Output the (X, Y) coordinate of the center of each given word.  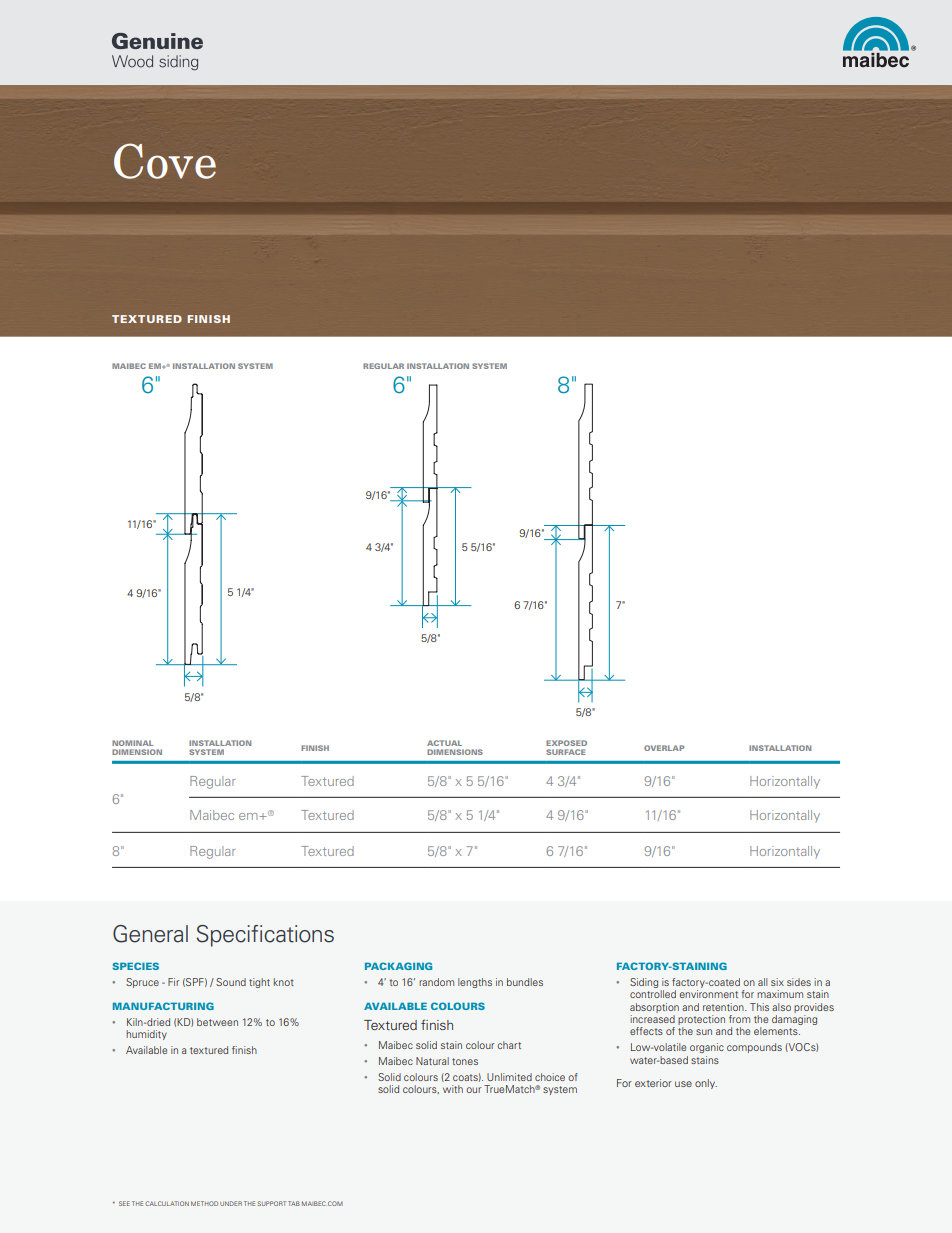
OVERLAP (664, 748)
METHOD (204, 1203)
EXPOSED (566, 743)
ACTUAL (444, 743)
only (706, 1084)
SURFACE (566, 752)
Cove (165, 161)
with (453, 1089)
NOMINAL (132, 743)
